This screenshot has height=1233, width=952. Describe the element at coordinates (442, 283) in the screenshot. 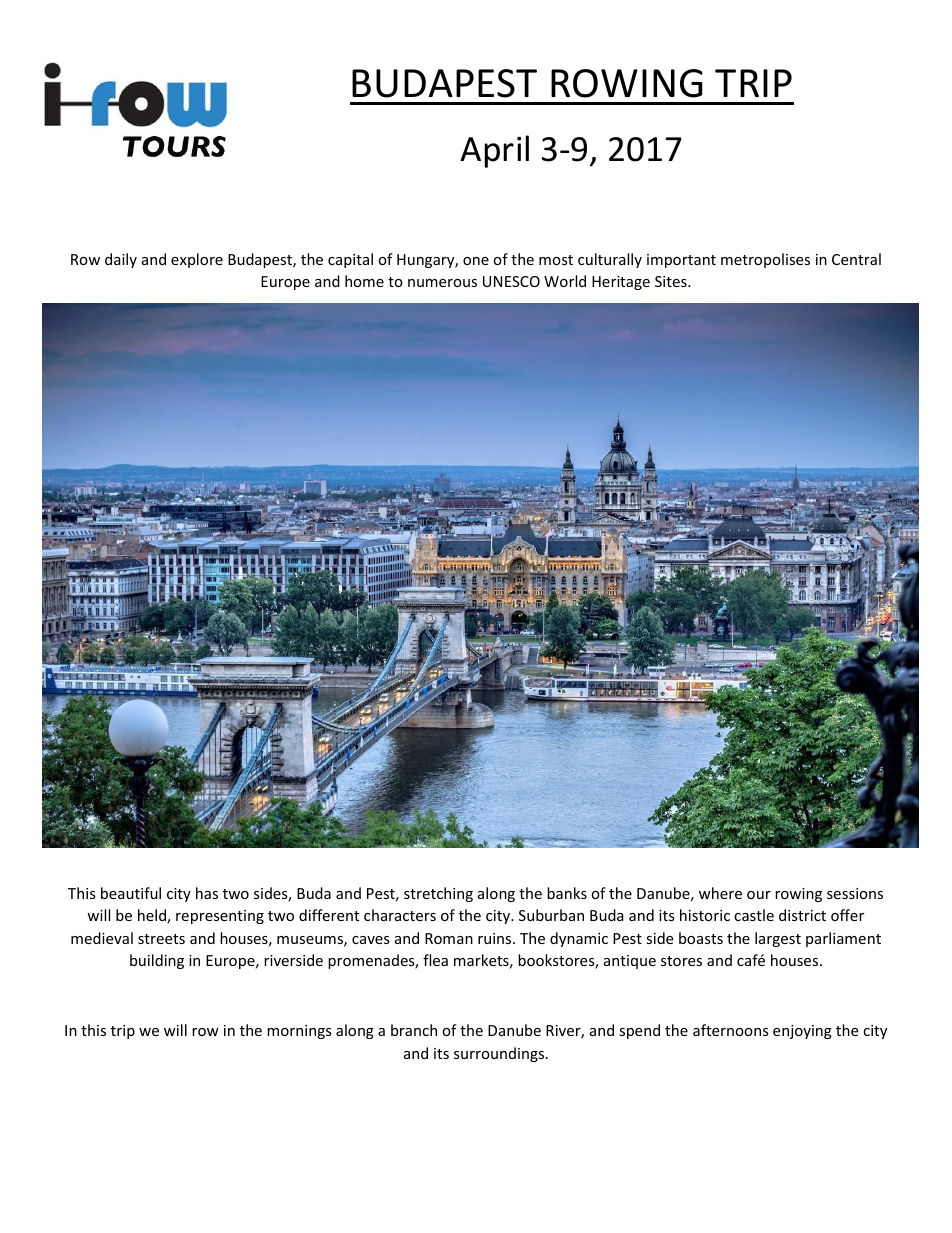

I see `numerous` at that location.
